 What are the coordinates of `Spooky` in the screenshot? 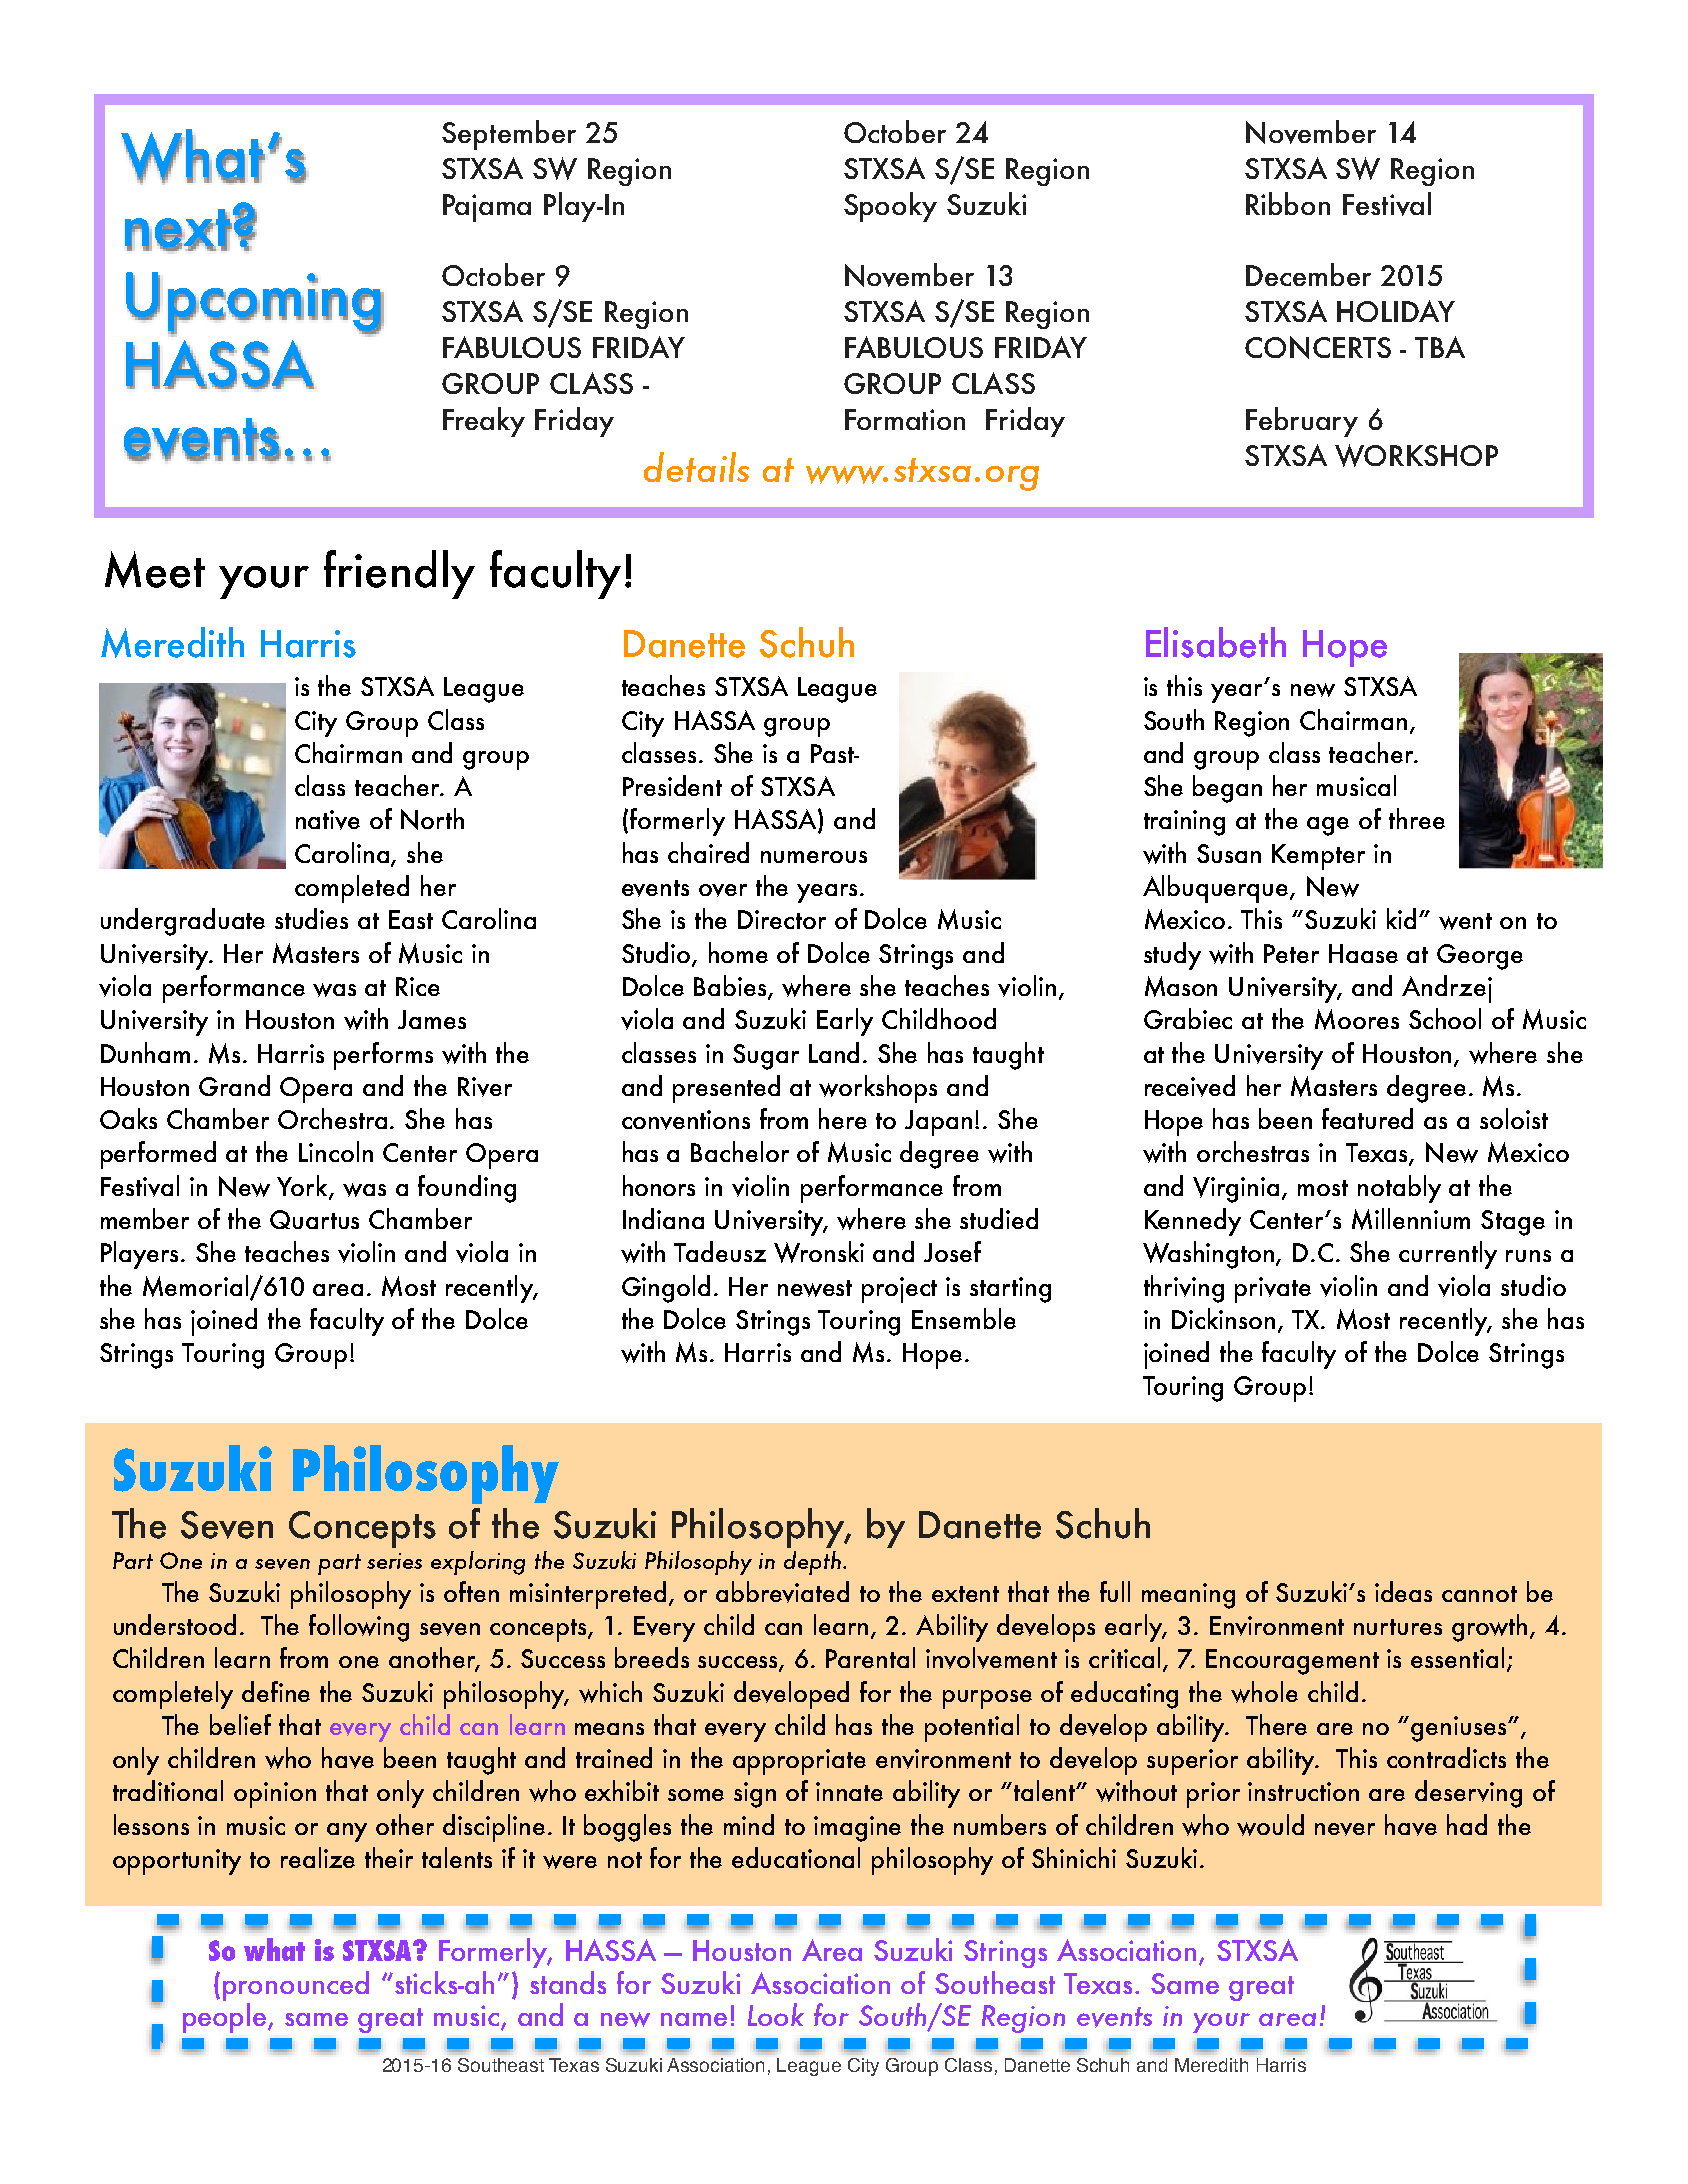 It's located at (890, 207).
